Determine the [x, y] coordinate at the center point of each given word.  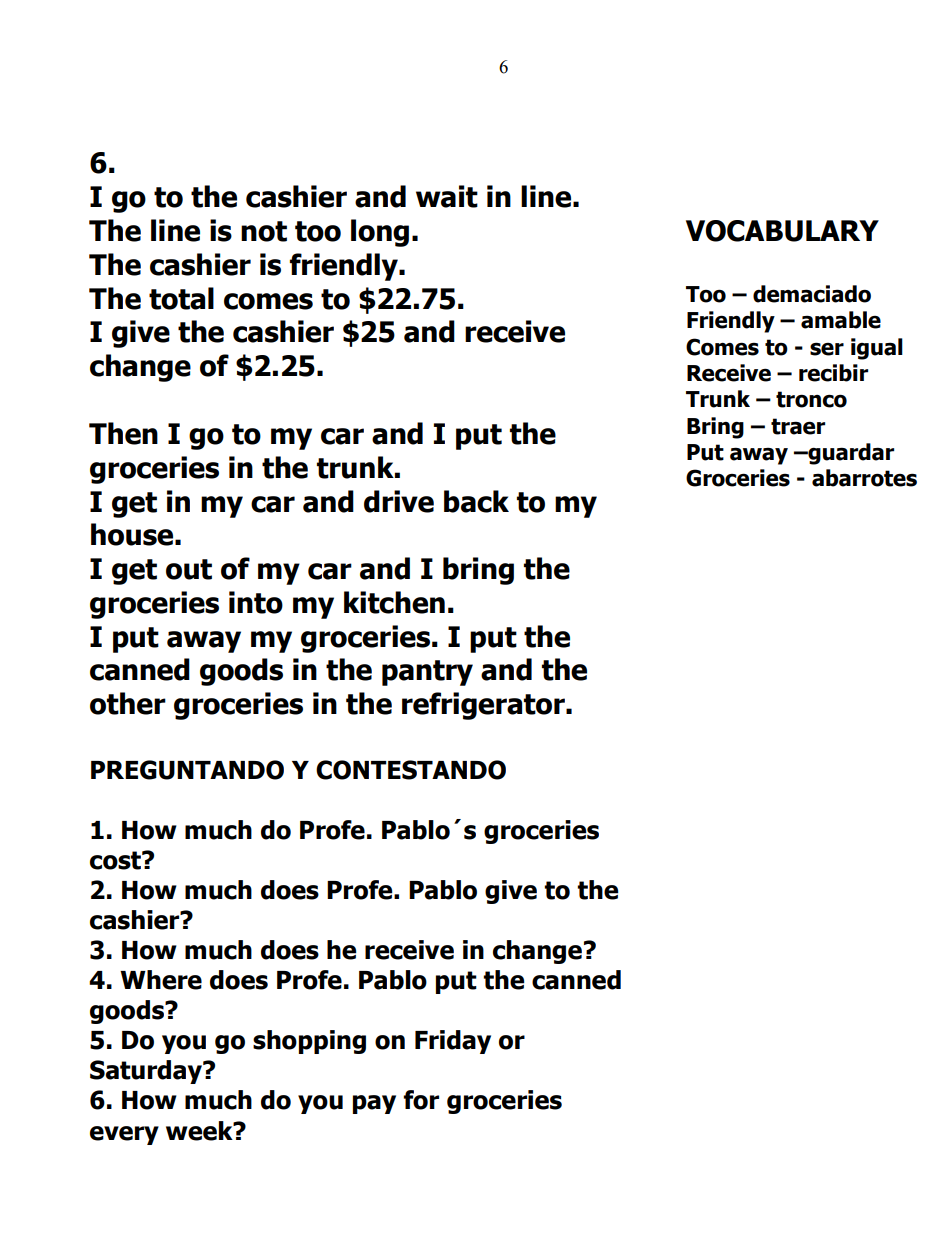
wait [447, 196]
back [476, 501]
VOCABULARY [782, 231]
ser [827, 349]
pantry [427, 673]
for [421, 1100]
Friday [453, 1042]
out [189, 569]
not [264, 231]
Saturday [147, 1072]
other [128, 703]
